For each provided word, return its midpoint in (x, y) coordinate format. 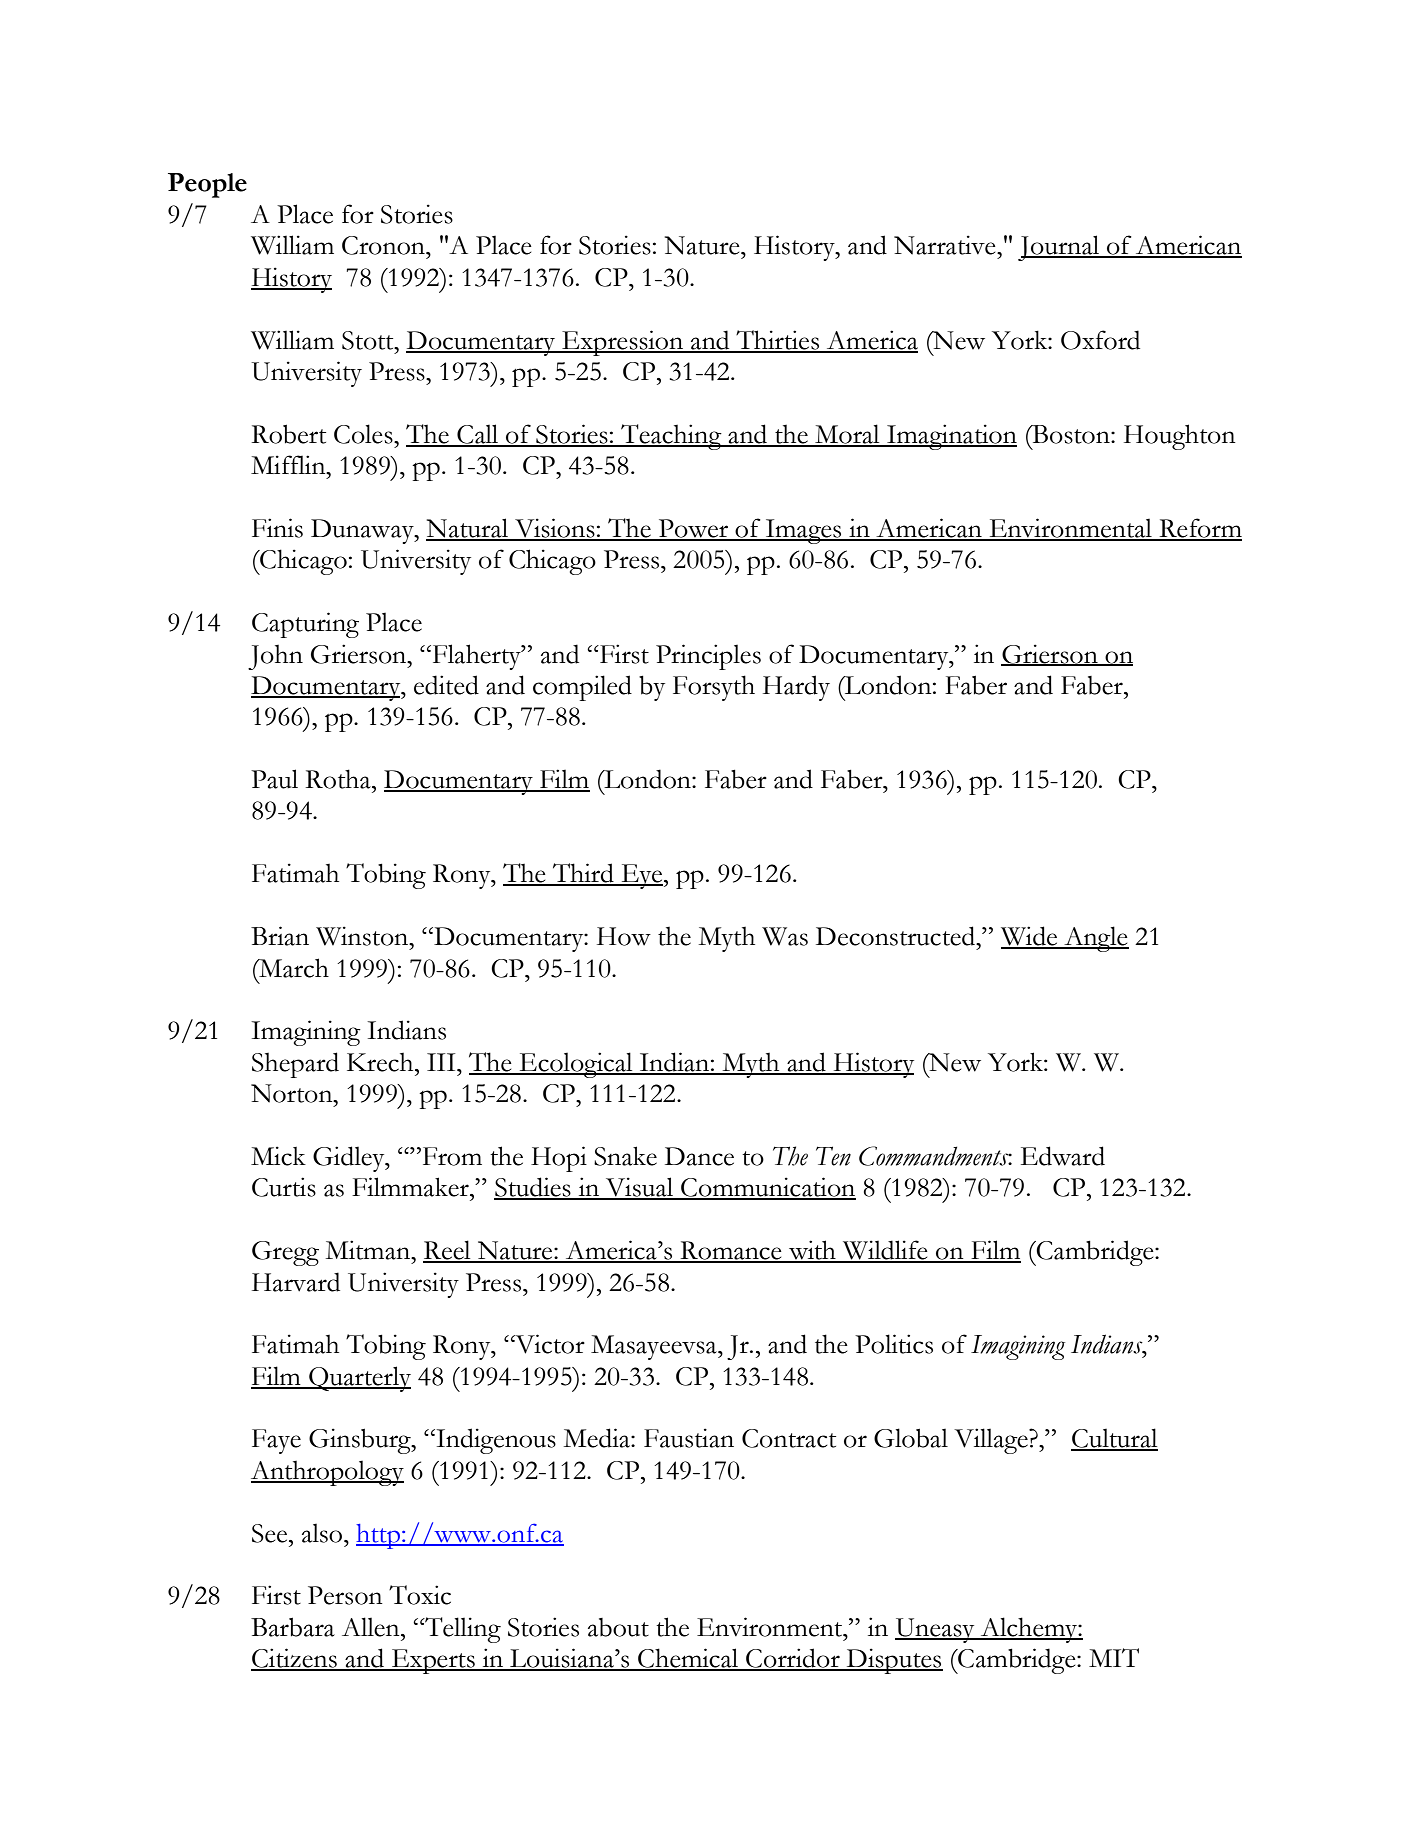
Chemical (688, 1659)
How (624, 936)
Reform (1199, 529)
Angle (1095, 939)
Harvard (296, 1282)
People (207, 185)
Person (345, 1595)
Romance (731, 1251)
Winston (363, 936)
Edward (1063, 1156)
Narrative (946, 245)
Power (693, 529)
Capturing (305, 625)
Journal (1060, 248)
